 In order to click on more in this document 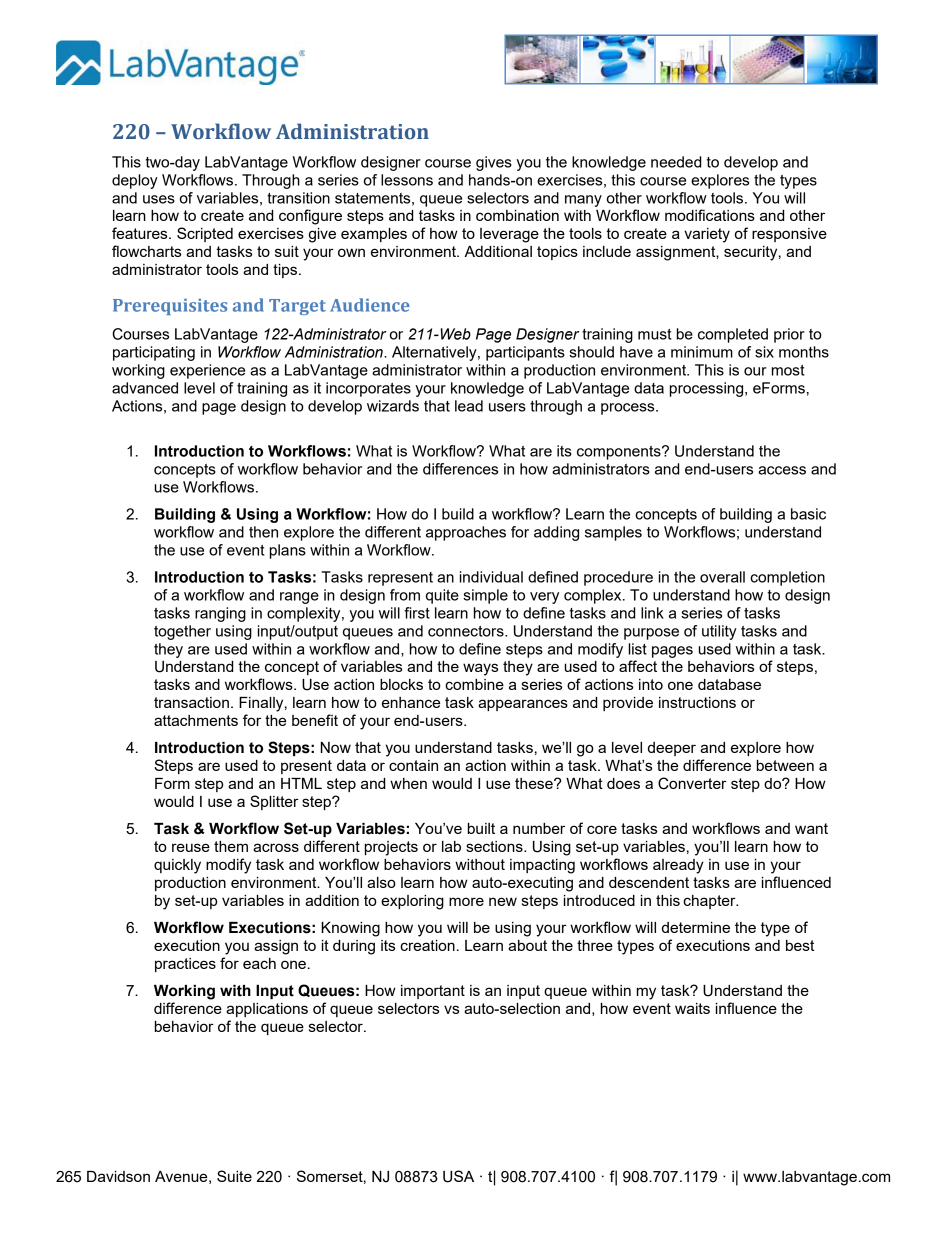, I will do `click(466, 901)`.
